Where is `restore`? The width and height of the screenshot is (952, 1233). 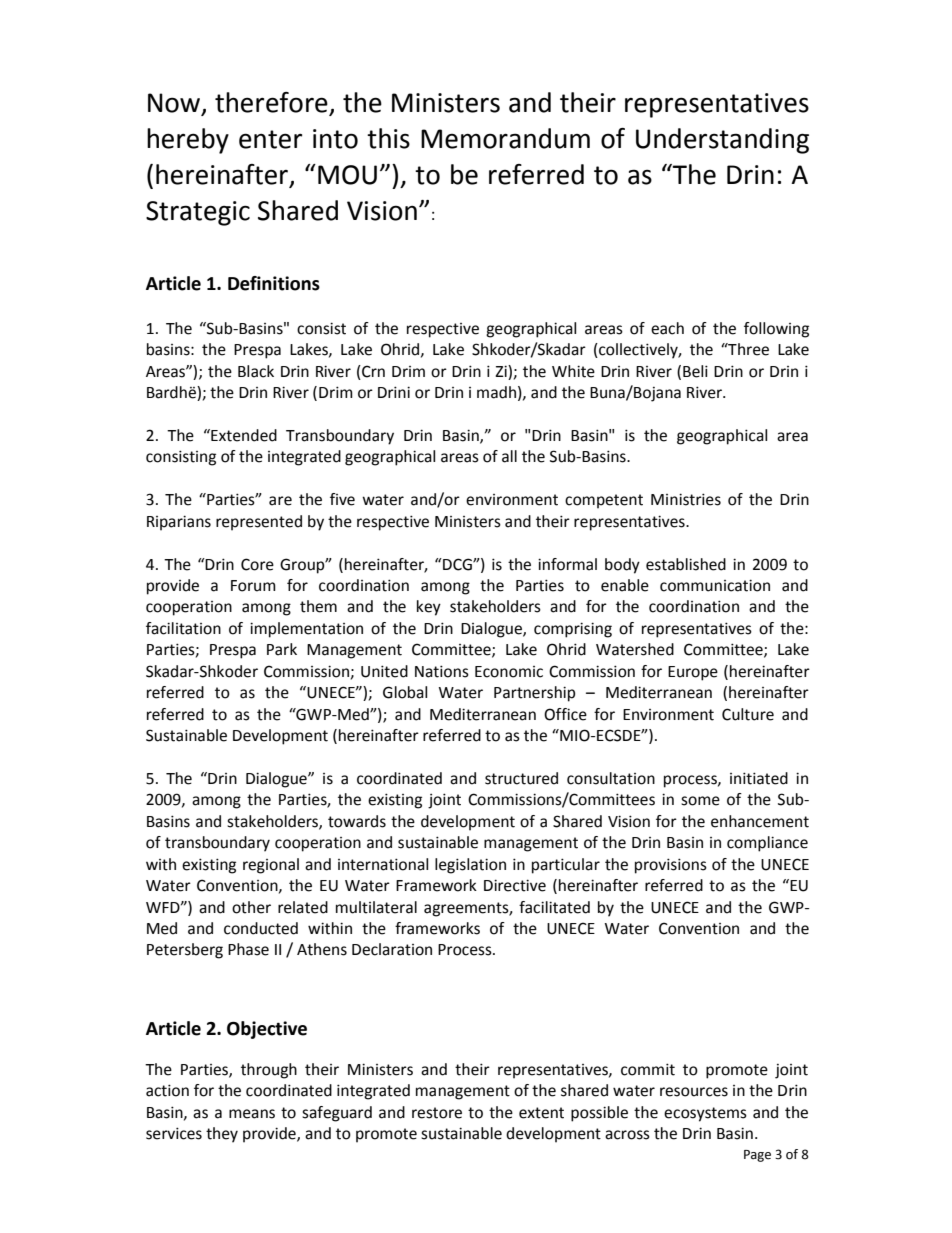
restore is located at coordinates (437, 1113).
